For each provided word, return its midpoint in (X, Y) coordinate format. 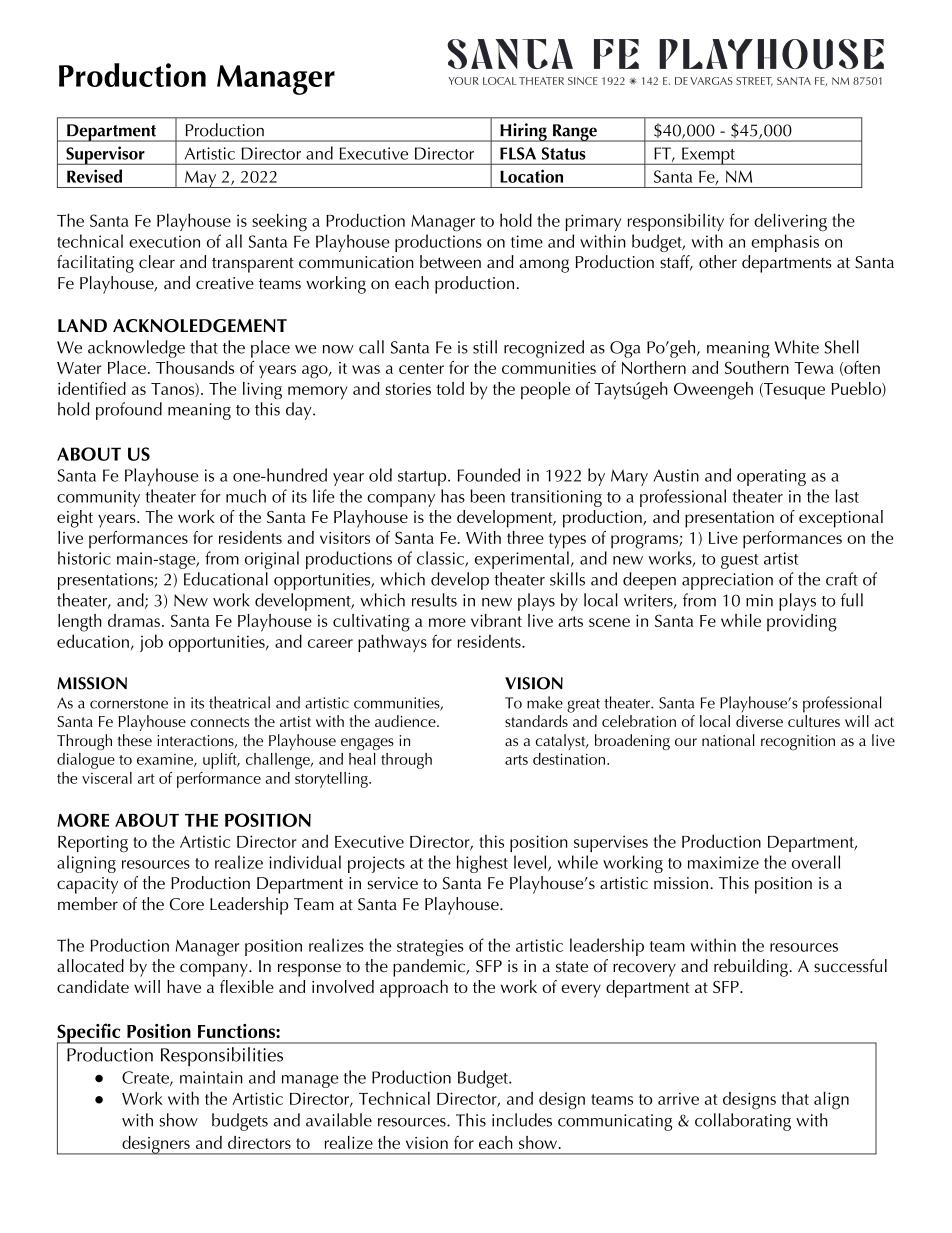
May (201, 179)
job (151, 643)
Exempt (708, 156)
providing (802, 623)
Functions (237, 1031)
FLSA (518, 153)
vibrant (496, 620)
